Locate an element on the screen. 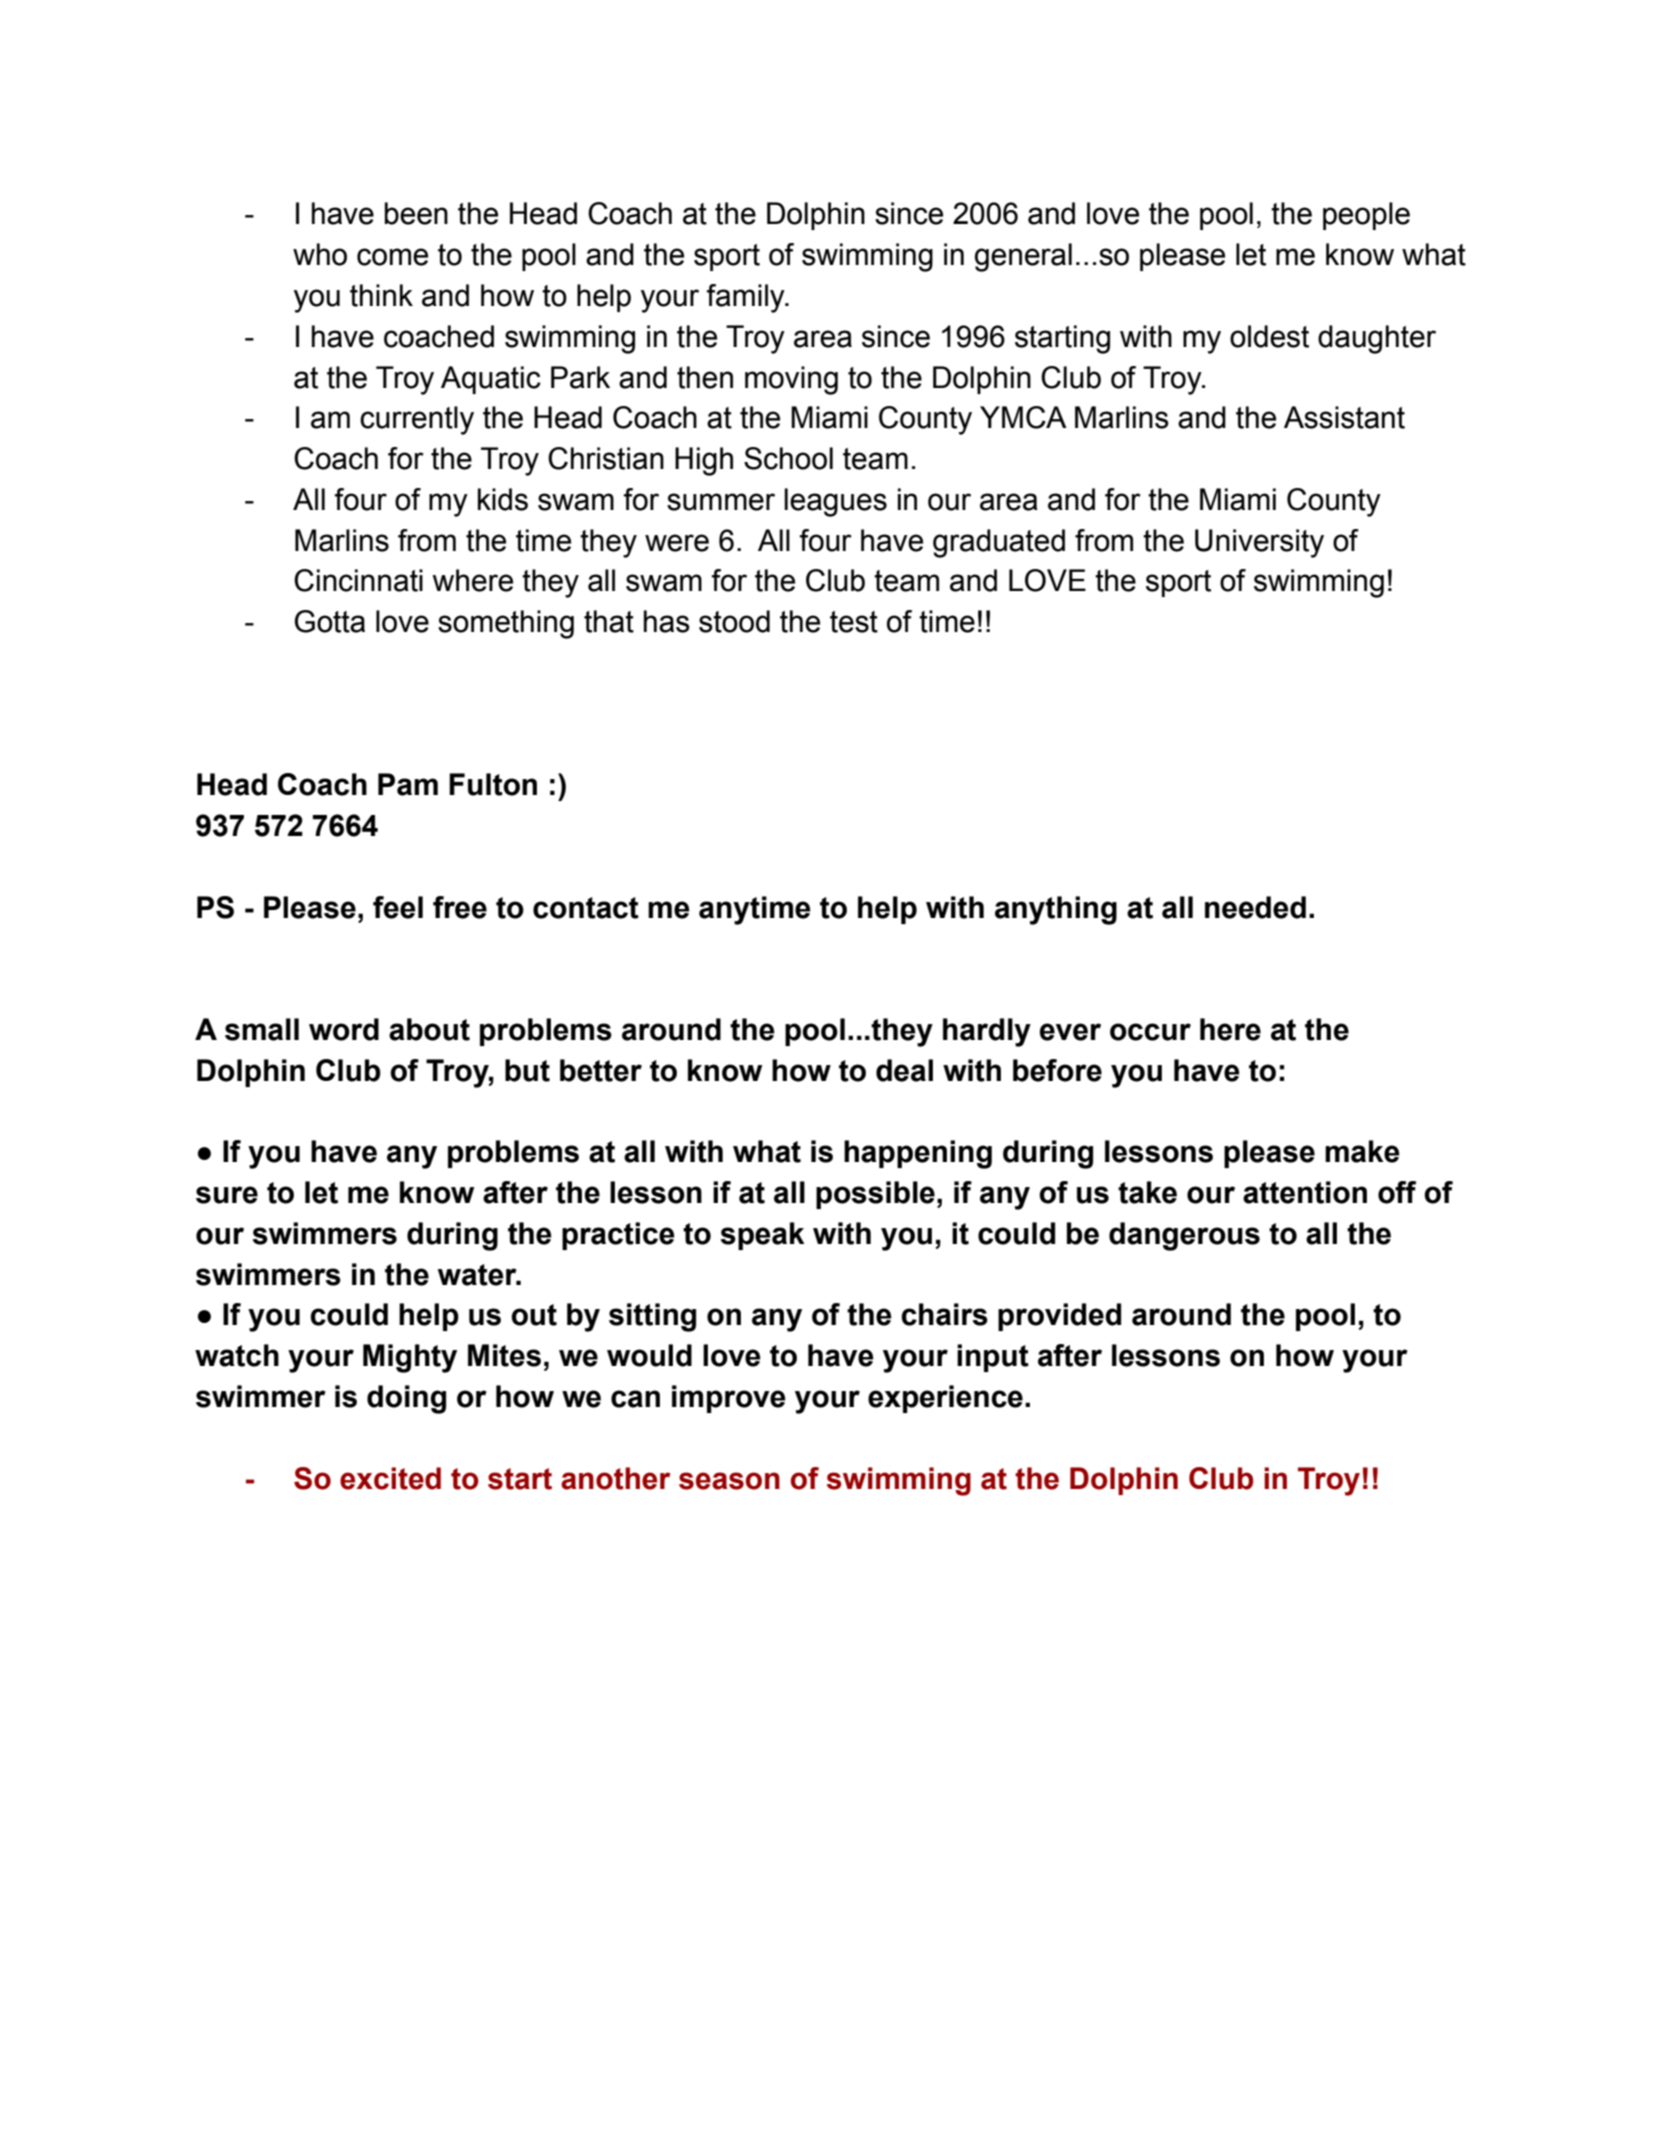 This screenshot has height=2153, width=1663. occur is located at coordinates (1150, 1032).
